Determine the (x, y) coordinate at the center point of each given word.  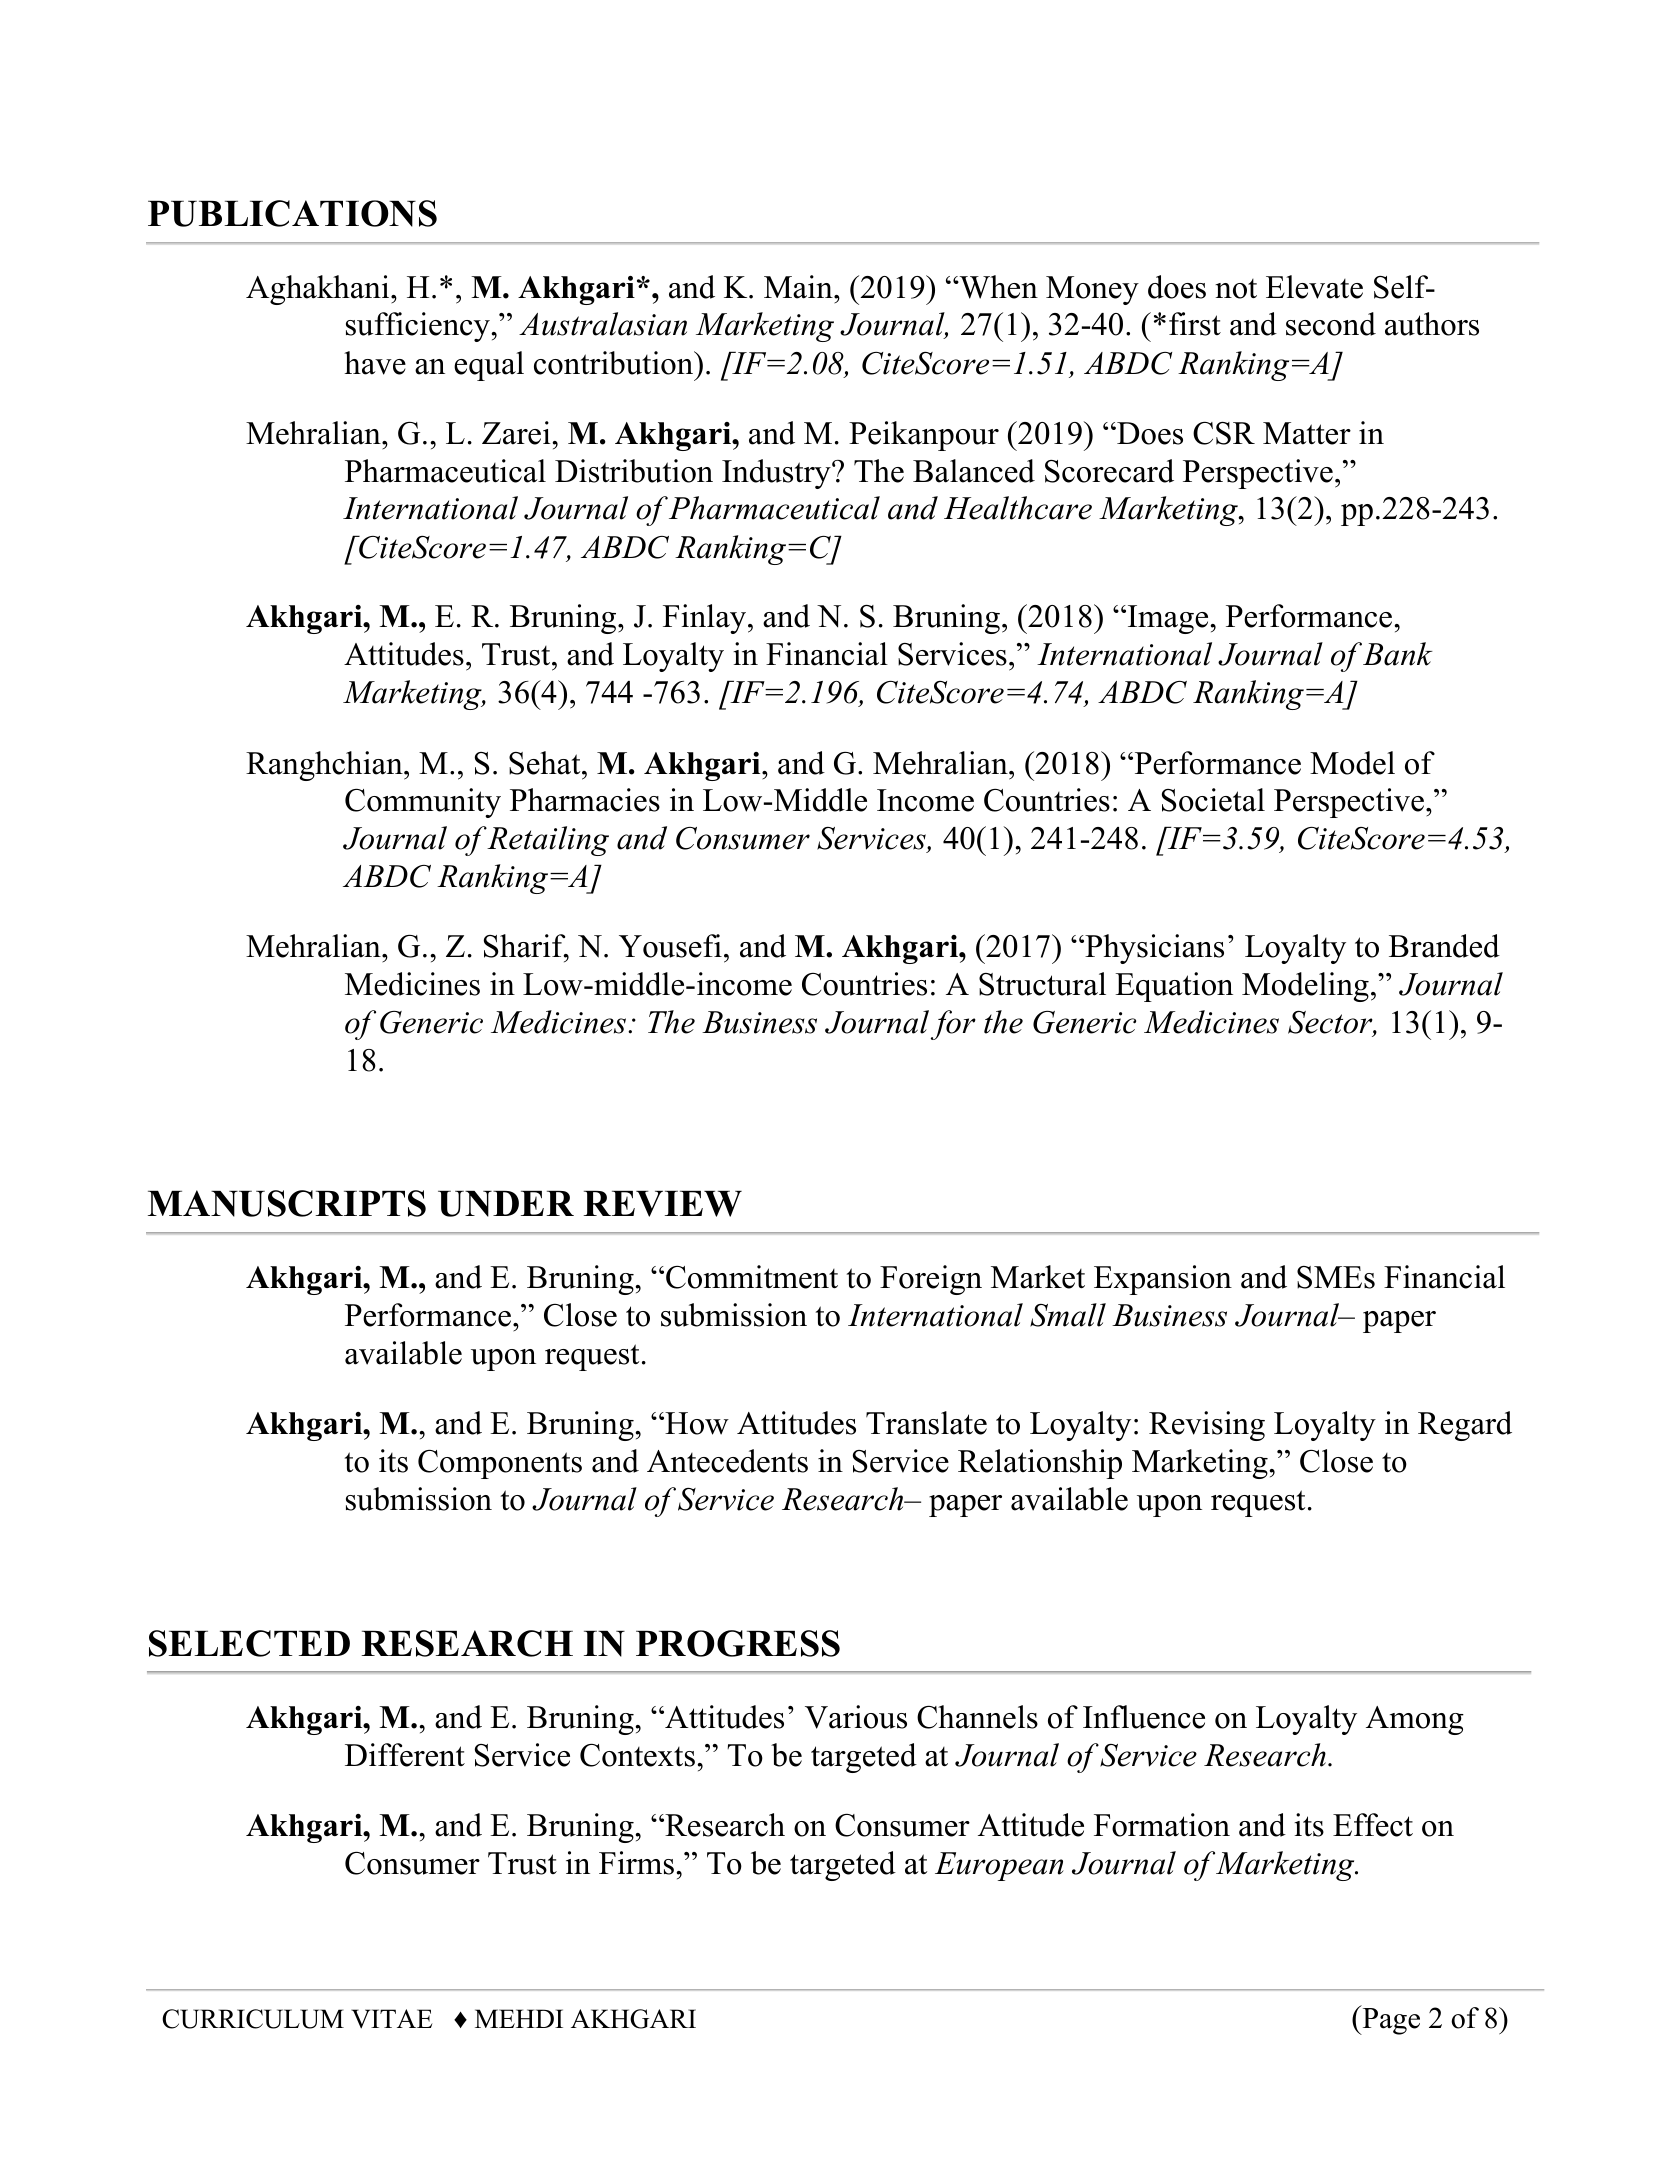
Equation (1174, 987)
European (999, 1866)
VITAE (392, 2019)
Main (799, 287)
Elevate (1314, 287)
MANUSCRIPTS (287, 1203)
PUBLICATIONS (292, 213)
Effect (1373, 1825)
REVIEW (662, 1204)
